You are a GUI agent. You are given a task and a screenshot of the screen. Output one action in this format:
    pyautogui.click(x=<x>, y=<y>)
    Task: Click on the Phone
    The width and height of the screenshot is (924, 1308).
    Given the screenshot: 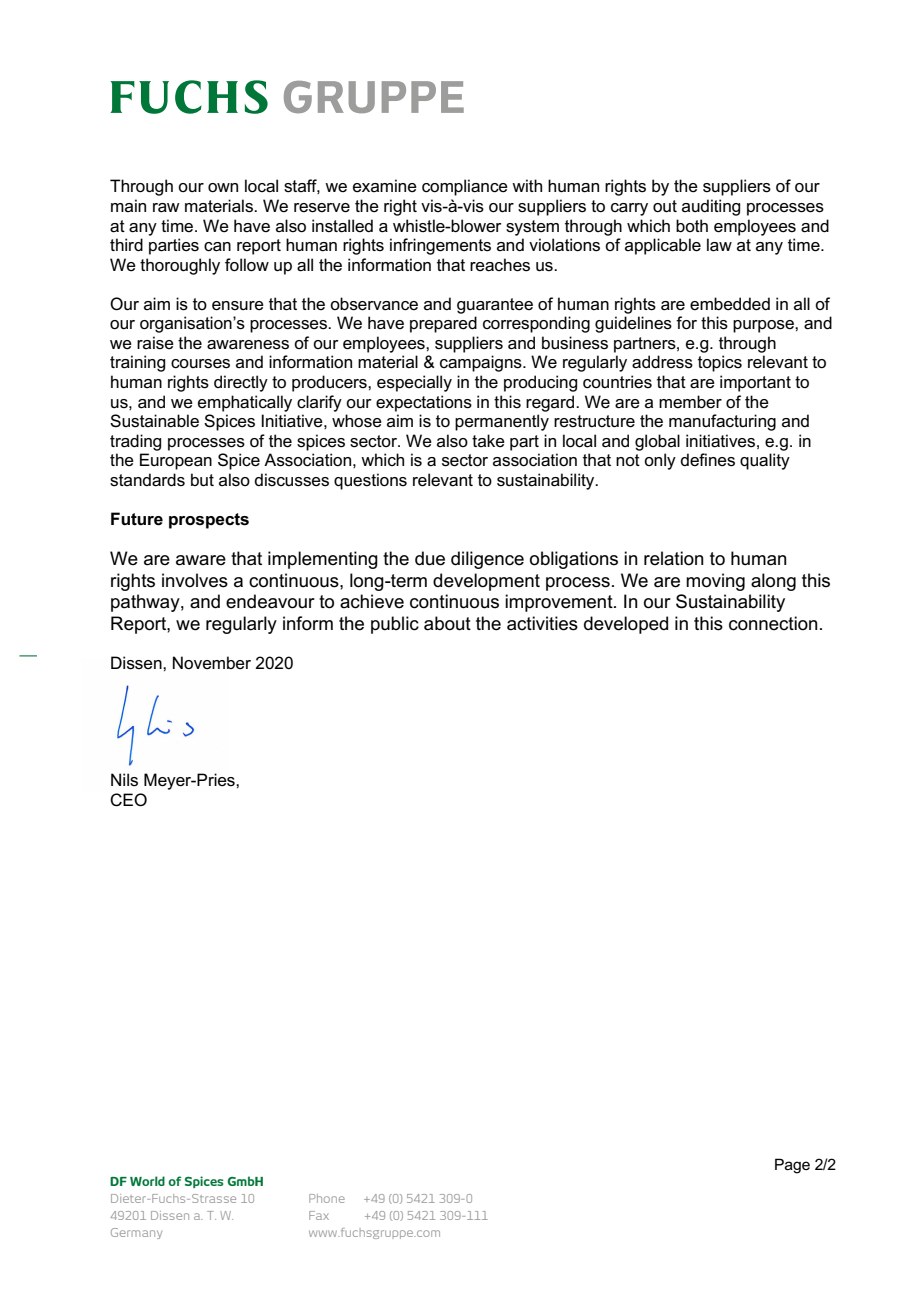 What is the action you would take?
    pyautogui.click(x=327, y=1198)
